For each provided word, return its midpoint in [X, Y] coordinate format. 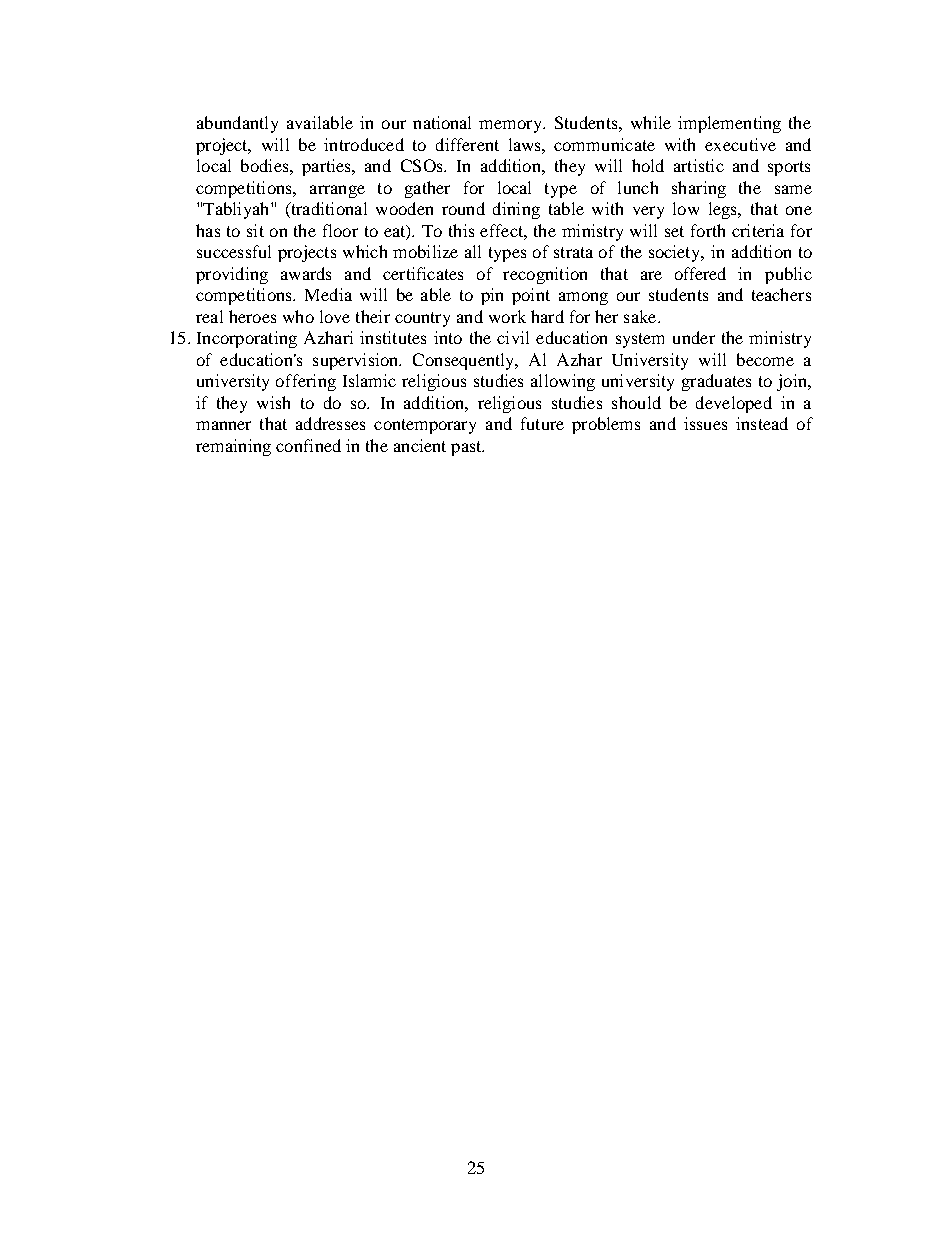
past [467, 448]
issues [705, 423]
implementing [729, 124]
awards [306, 273]
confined [308, 445]
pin [492, 296]
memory [512, 126]
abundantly [237, 124]
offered [700, 273]
